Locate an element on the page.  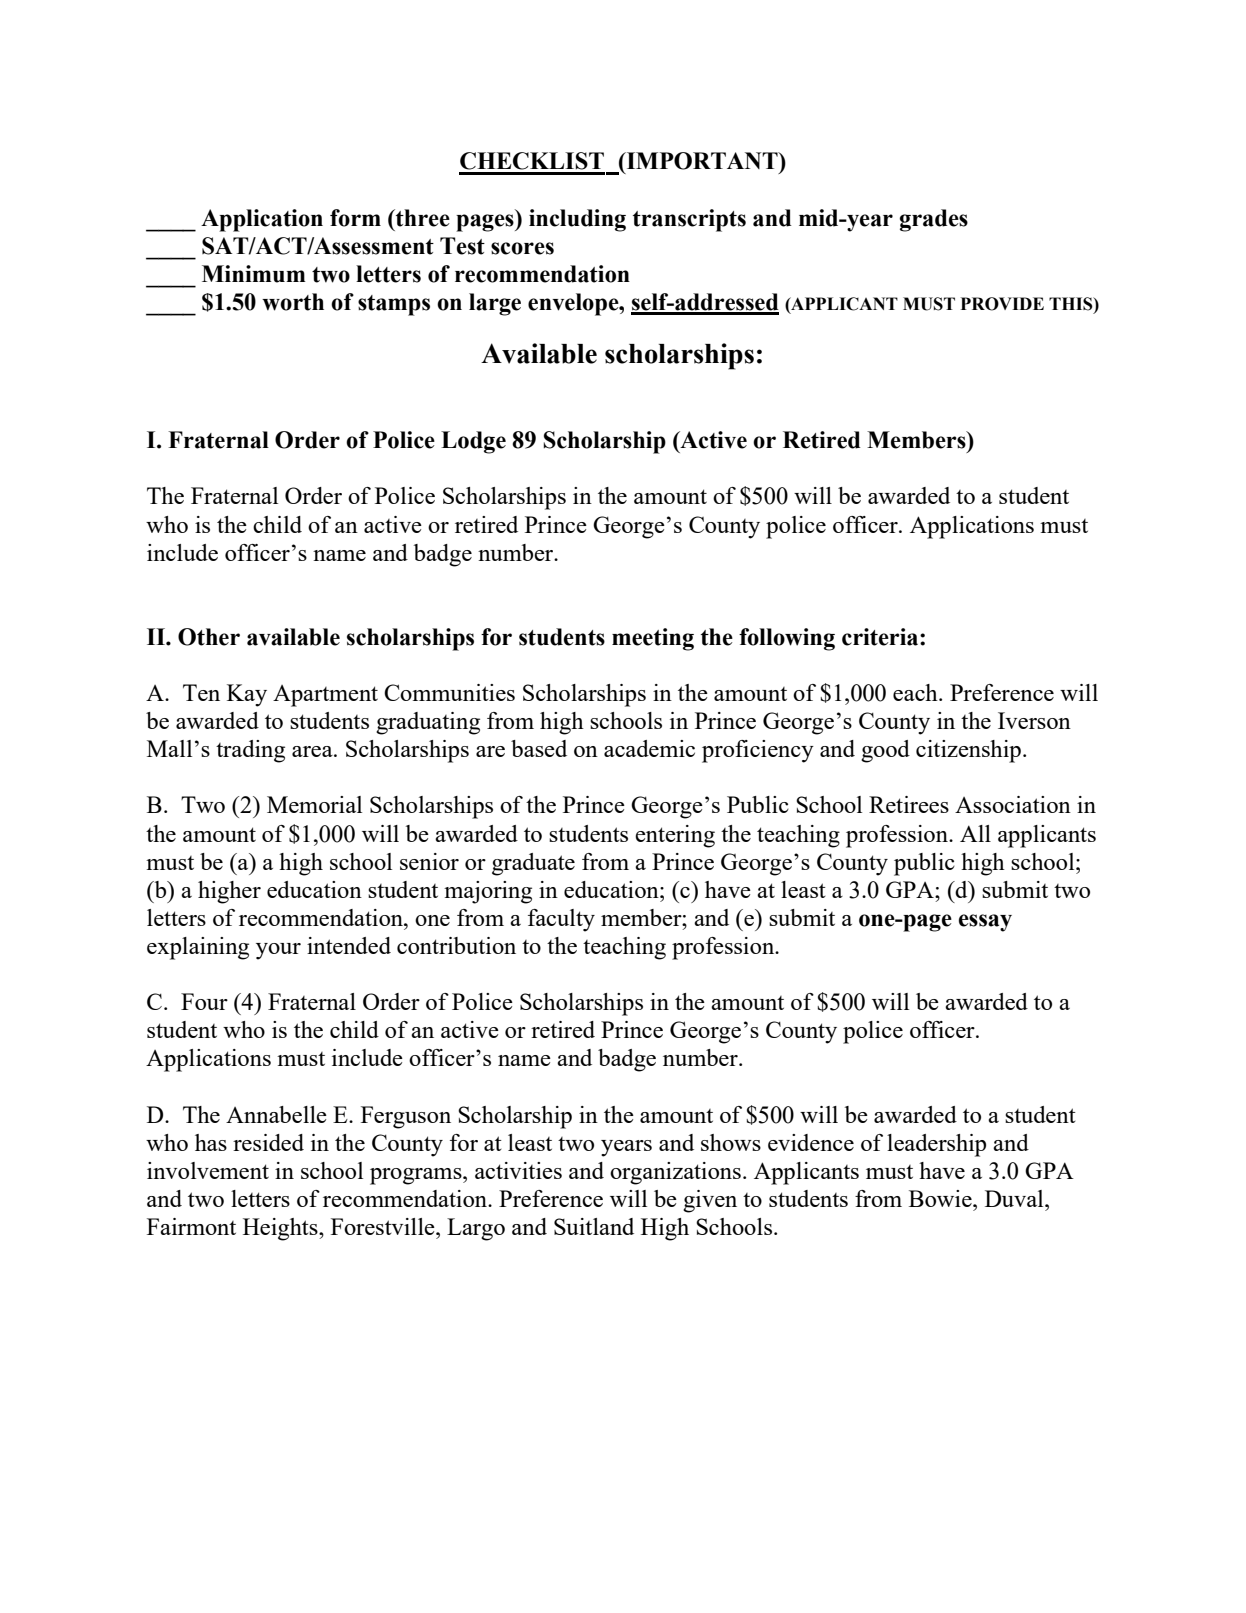
academic is located at coordinates (649, 748).
